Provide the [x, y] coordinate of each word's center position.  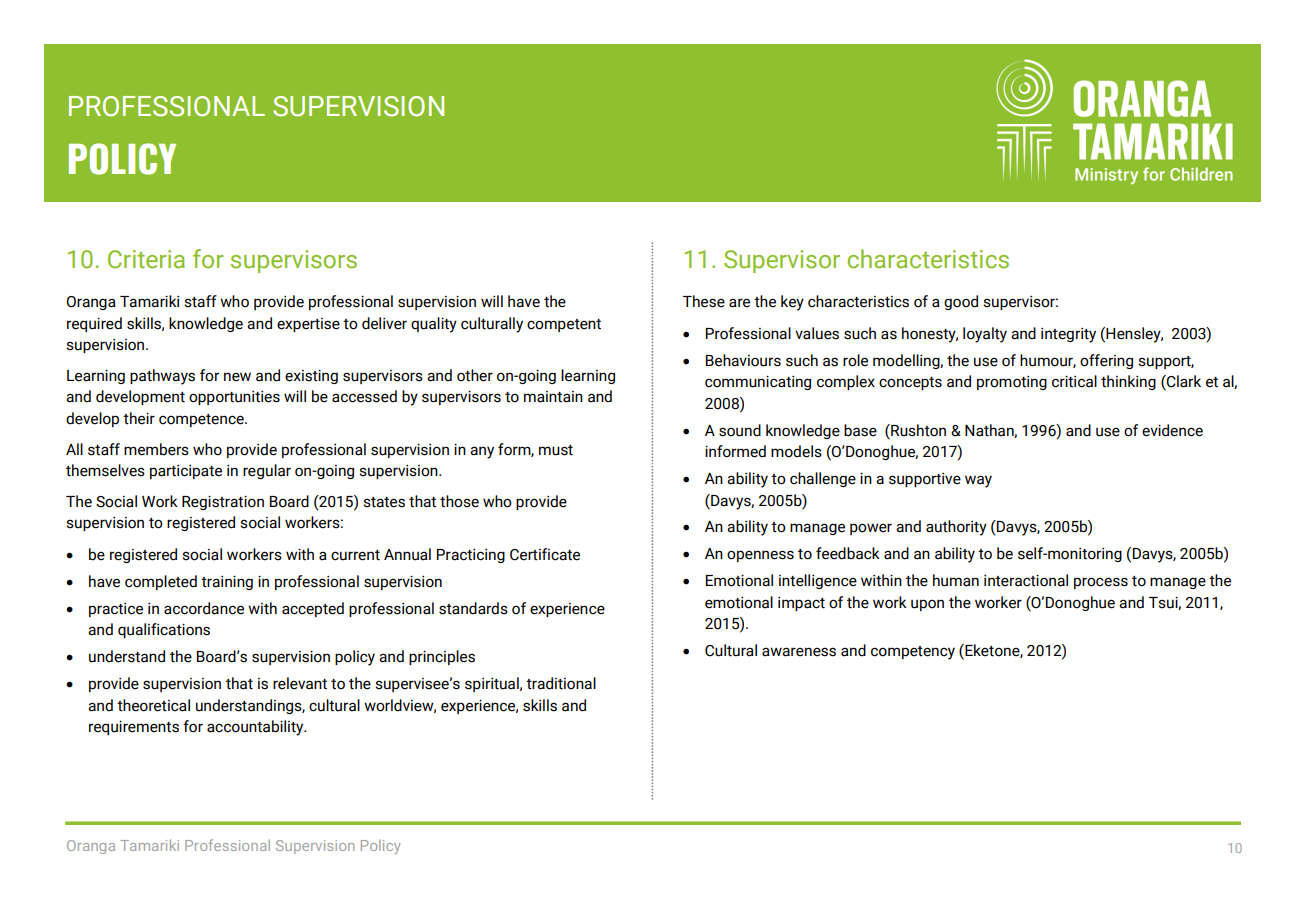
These [704, 301]
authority [956, 528]
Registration [223, 502]
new [237, 377]
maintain [553, 397]
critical [1074, 381]
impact [801, 604]
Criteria [146, 259]
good [961, 302]
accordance [204, 608]
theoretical [153, 705]
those [459, 501]
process [1101, 583]
